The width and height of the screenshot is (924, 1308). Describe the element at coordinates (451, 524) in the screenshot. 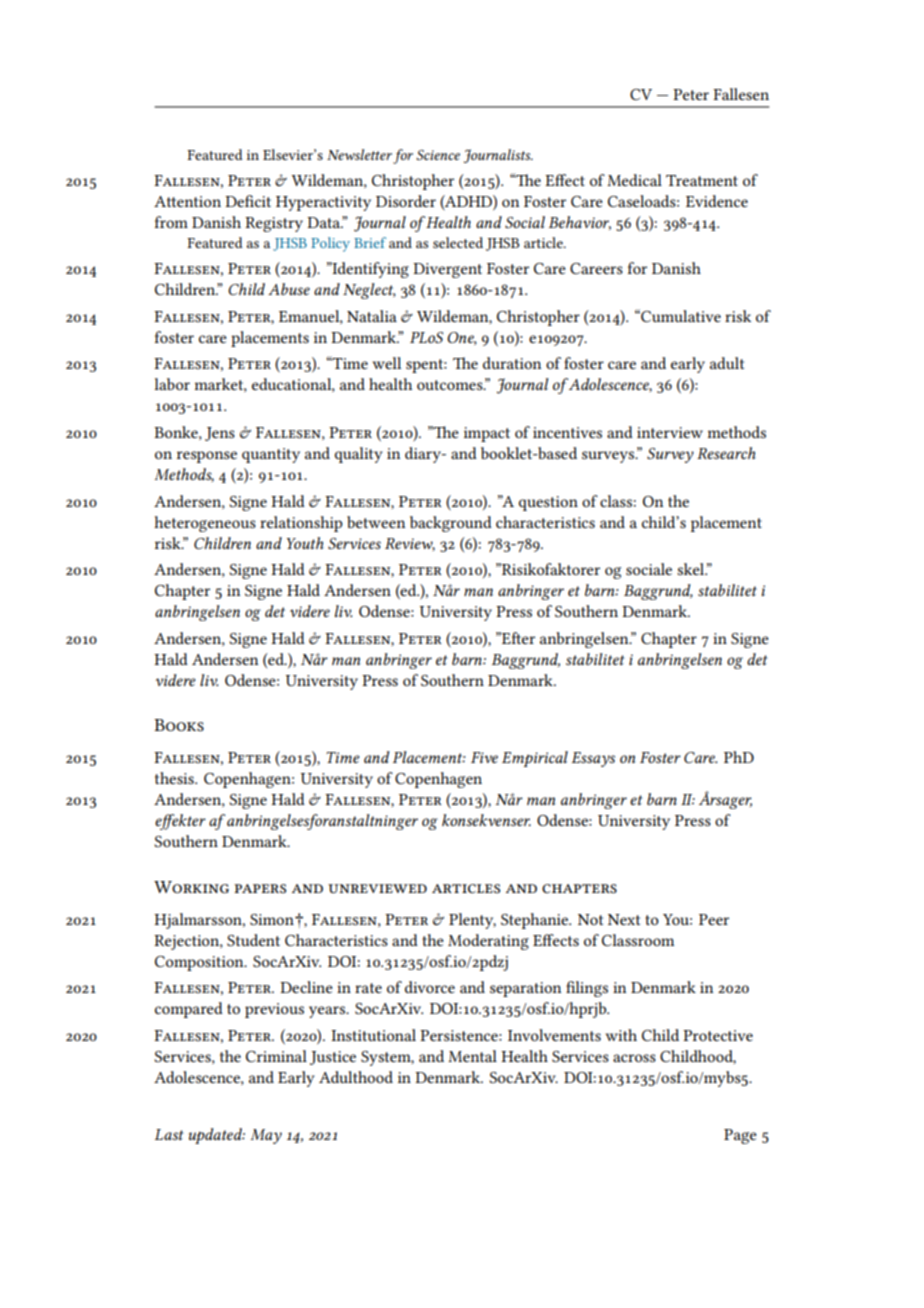

I see `background` at that location.
